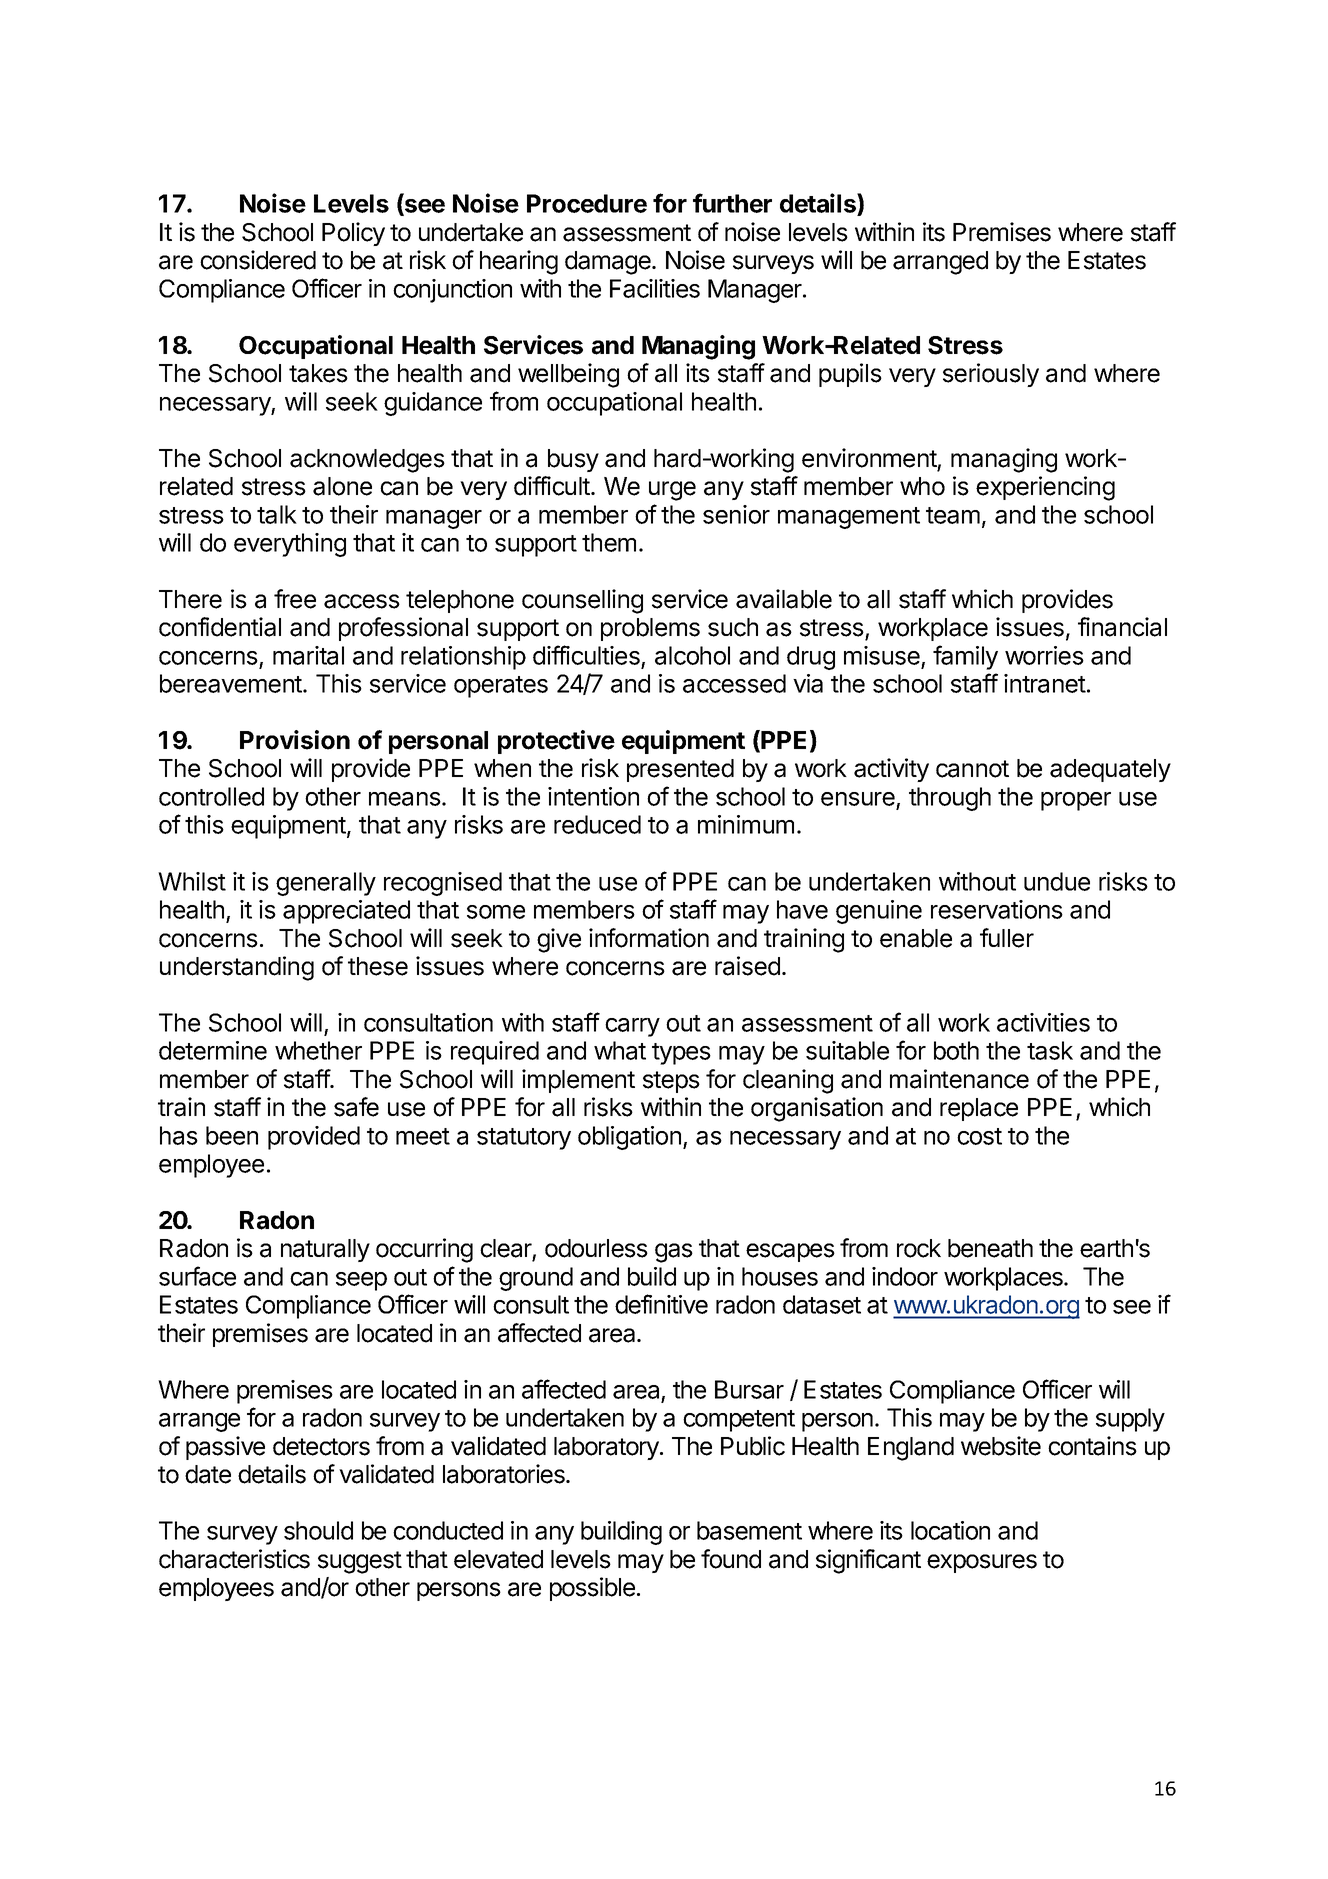 This page has width=1328, height=1879. What do you see at coordinates (649, 938) in the page?
I see `information` at bounding box center [649, 938].
